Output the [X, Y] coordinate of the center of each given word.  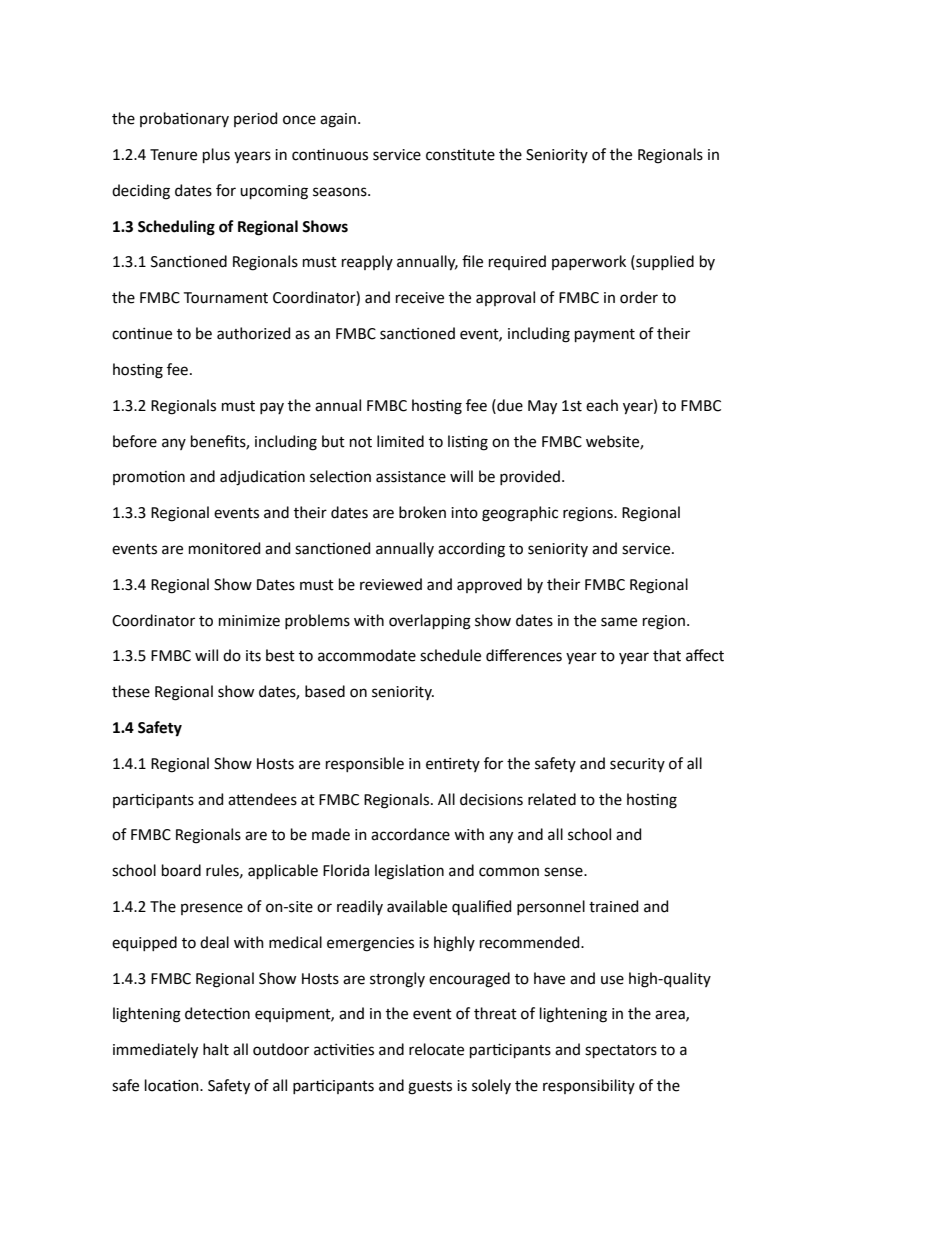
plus [216, 155]
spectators [621, 1051]
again [338, 120]
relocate [436, 1049]
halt [216, 1049]
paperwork [589, 262]
